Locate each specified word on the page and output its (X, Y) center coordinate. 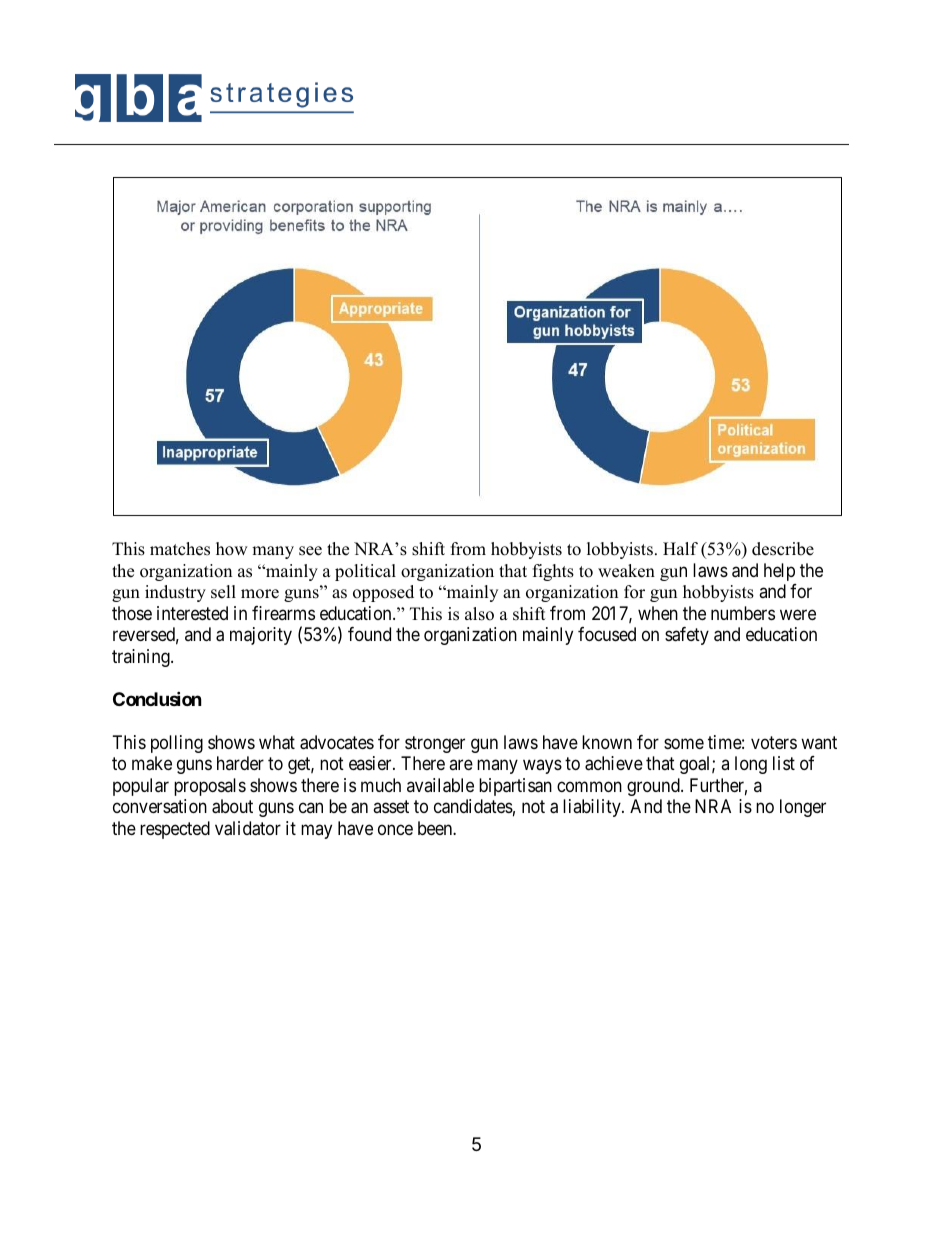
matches (180, 549)
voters (774, 742)
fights (553, 572)
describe (783, 549)
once (395, 829)
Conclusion (157, 698)
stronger (435, 744)
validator (248, 828)
